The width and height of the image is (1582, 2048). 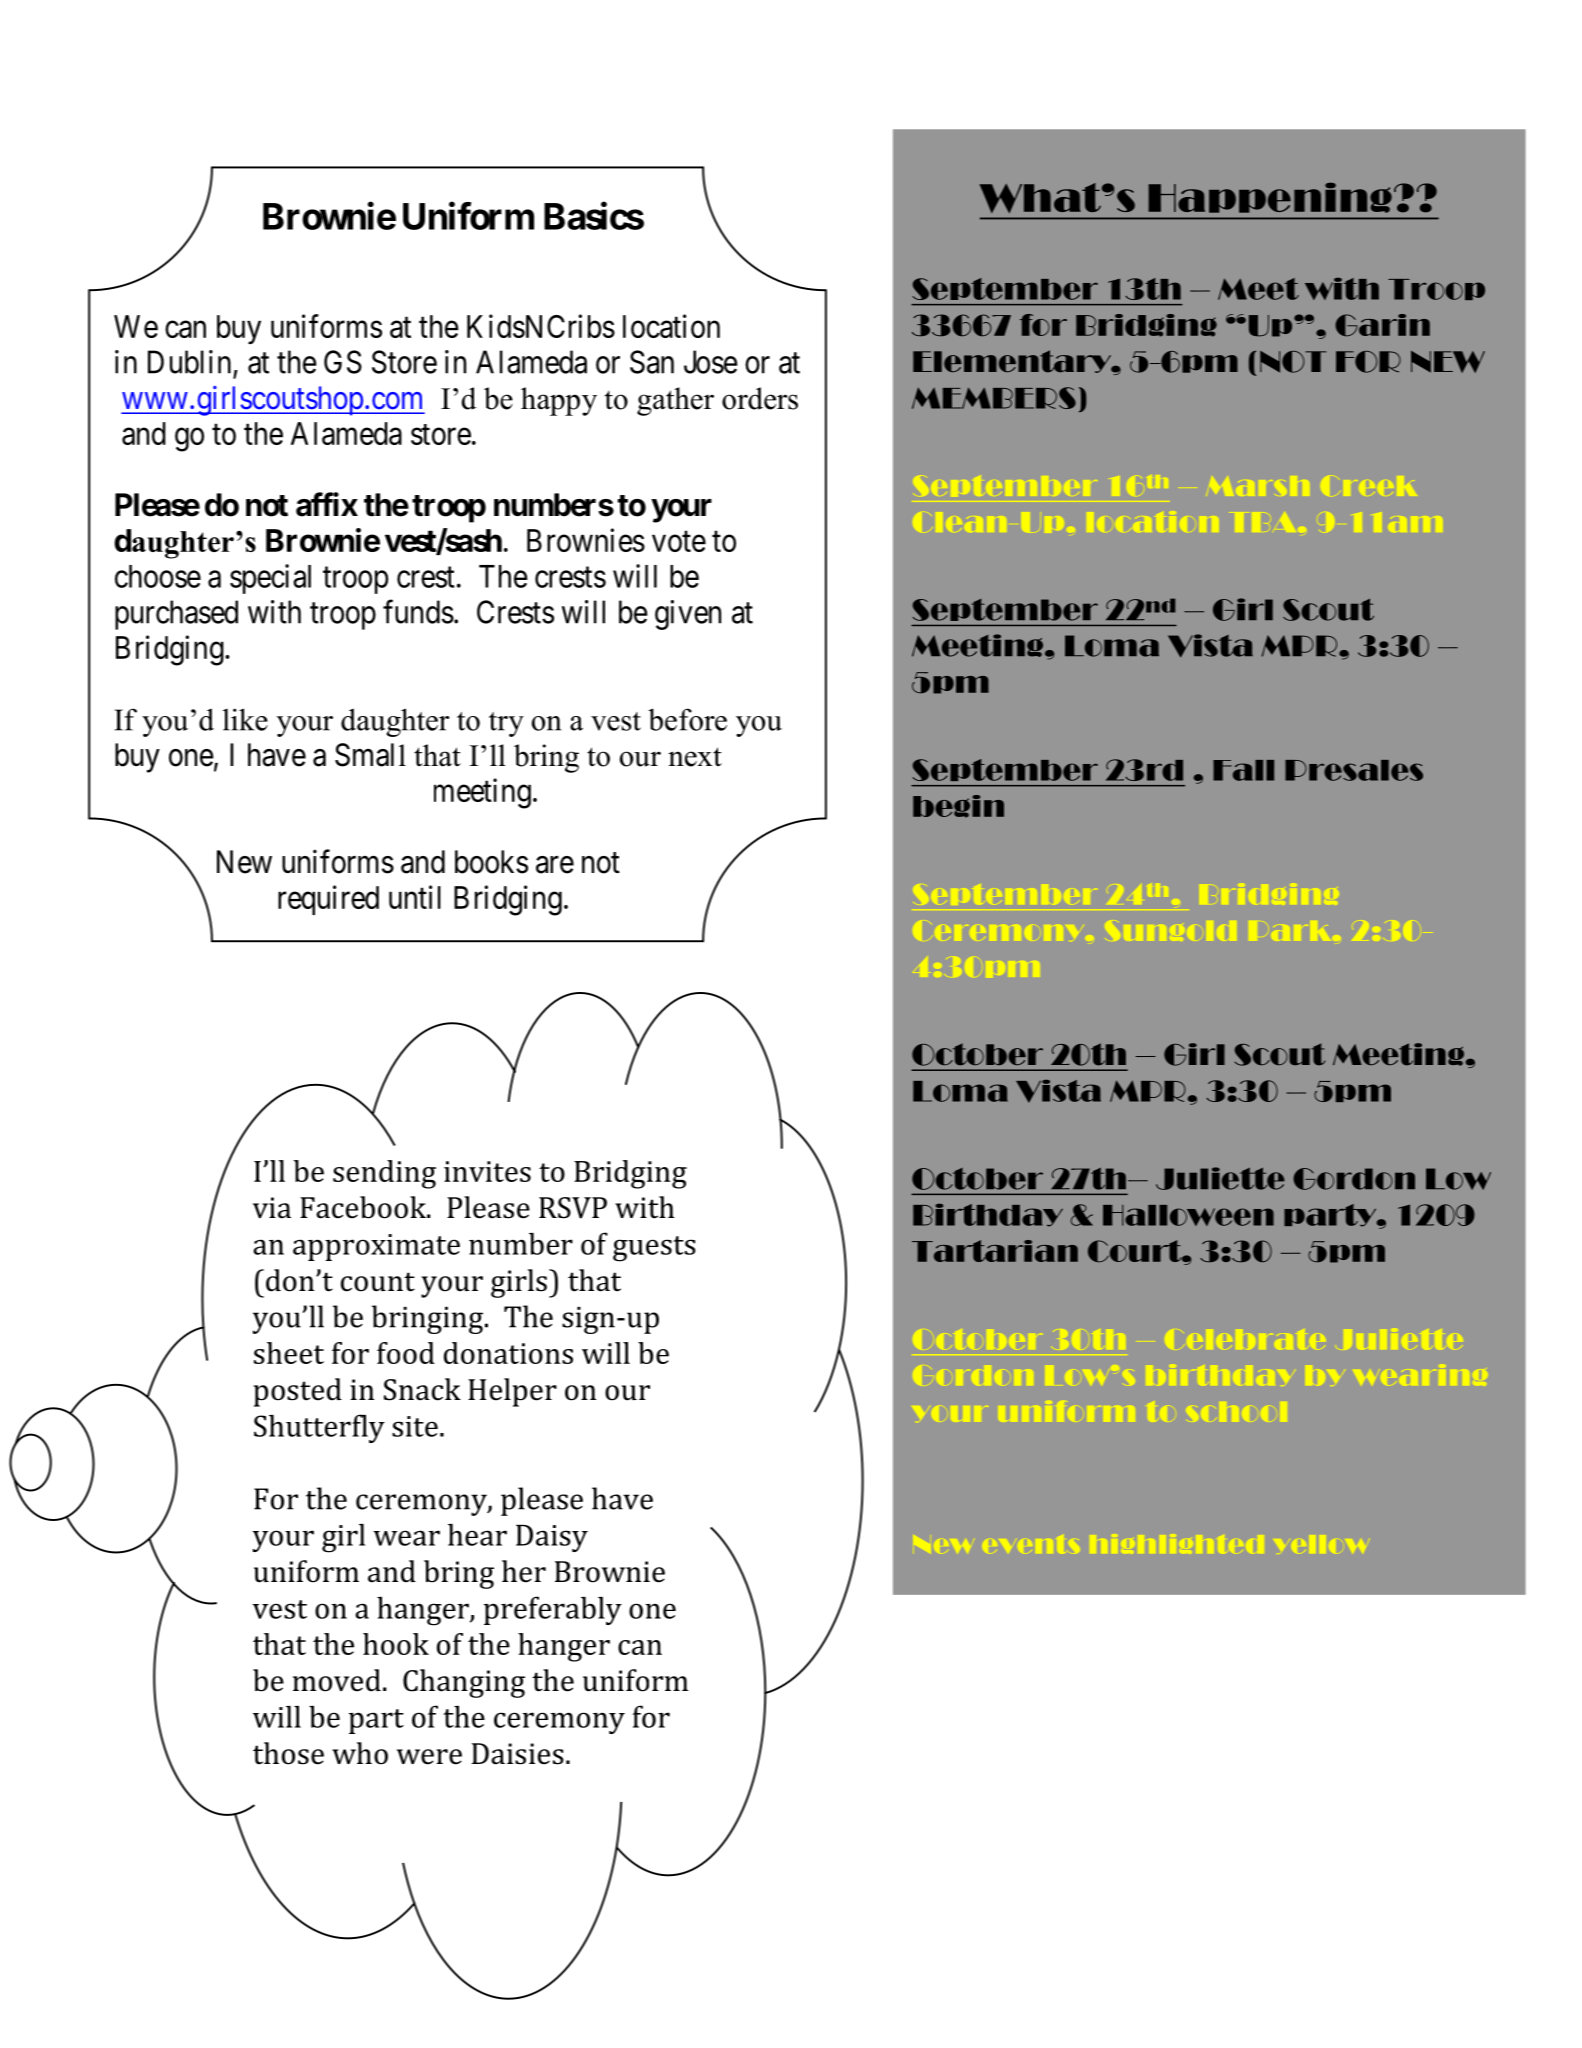 What do you see at coordinates (553, 1610) in the image?
I see `preferably` at bounding box center [553, 1610].
